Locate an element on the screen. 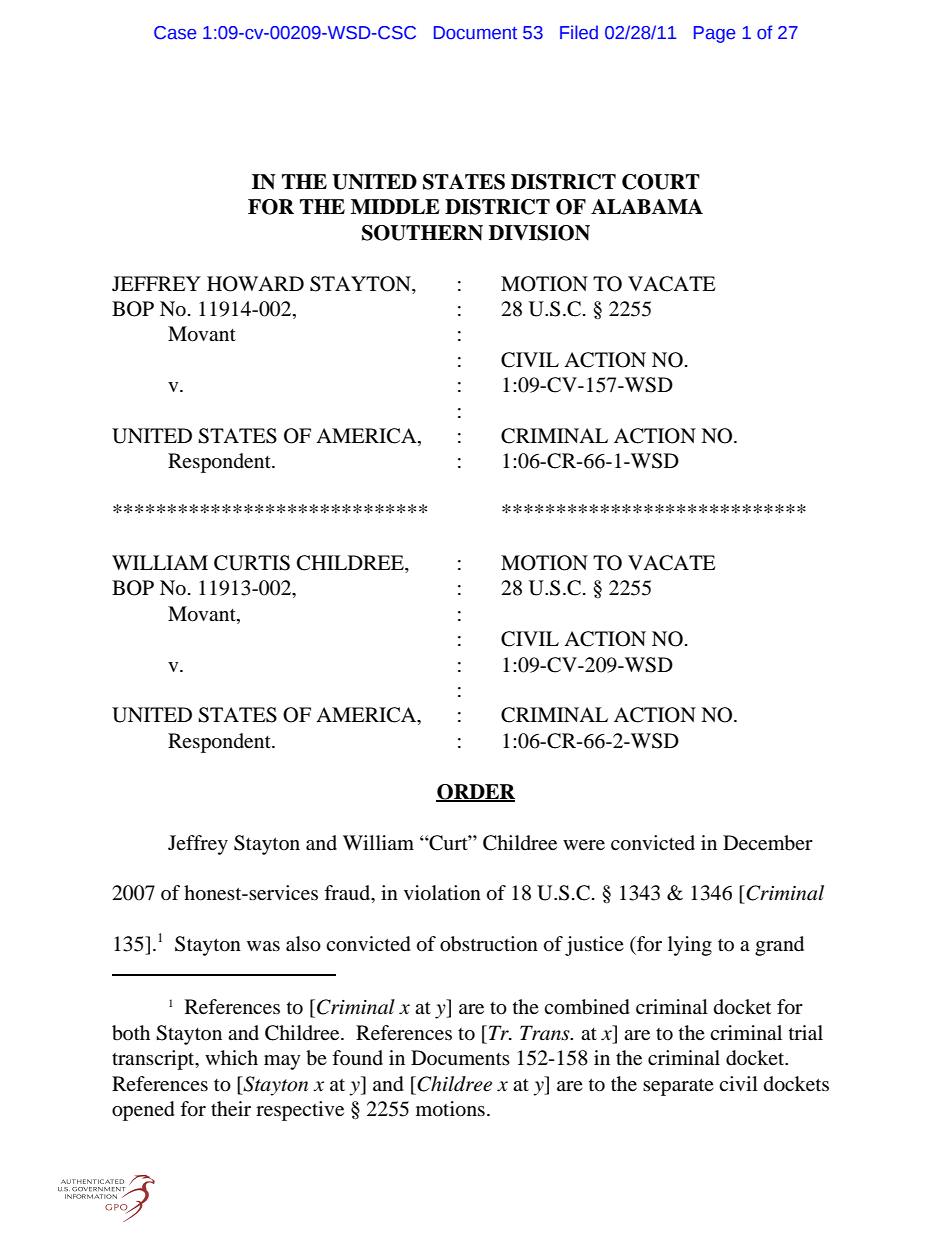 The width and height of the screenshot is (952, 1233). Page is located at coordinates (714, 34).
